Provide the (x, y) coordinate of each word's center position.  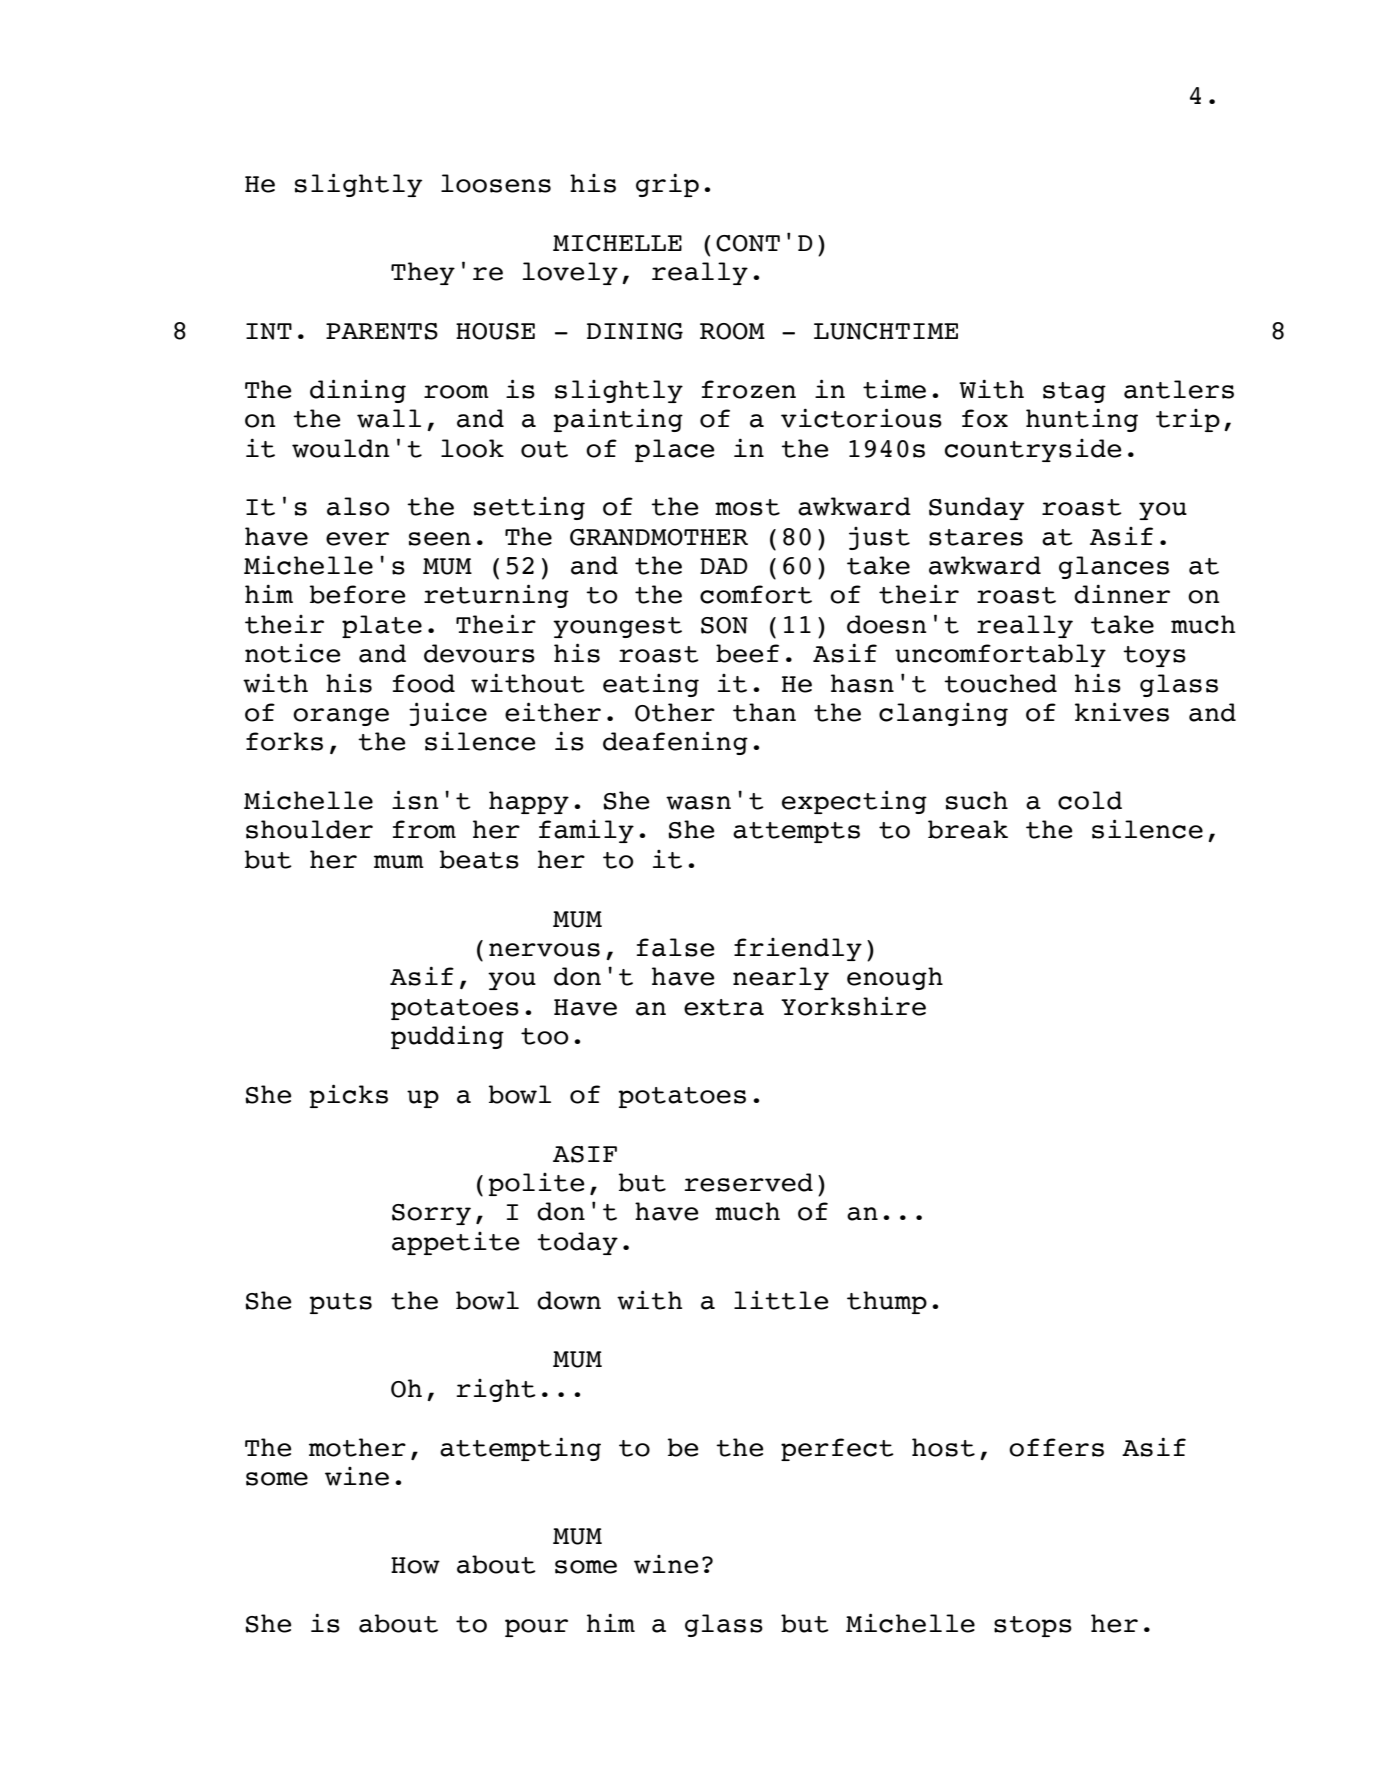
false (675, 947)
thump (887, 1302)
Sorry (431, 1214)
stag (1074, 392)
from (424, 829)
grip (667, 185)
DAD (724, 566)
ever (357, 539)
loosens (496, 183)
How (415, 1565)
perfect (837, 1449)
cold (1090, 800)
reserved (748, 1182)
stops (1033, 1626)
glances (1114, 567)
